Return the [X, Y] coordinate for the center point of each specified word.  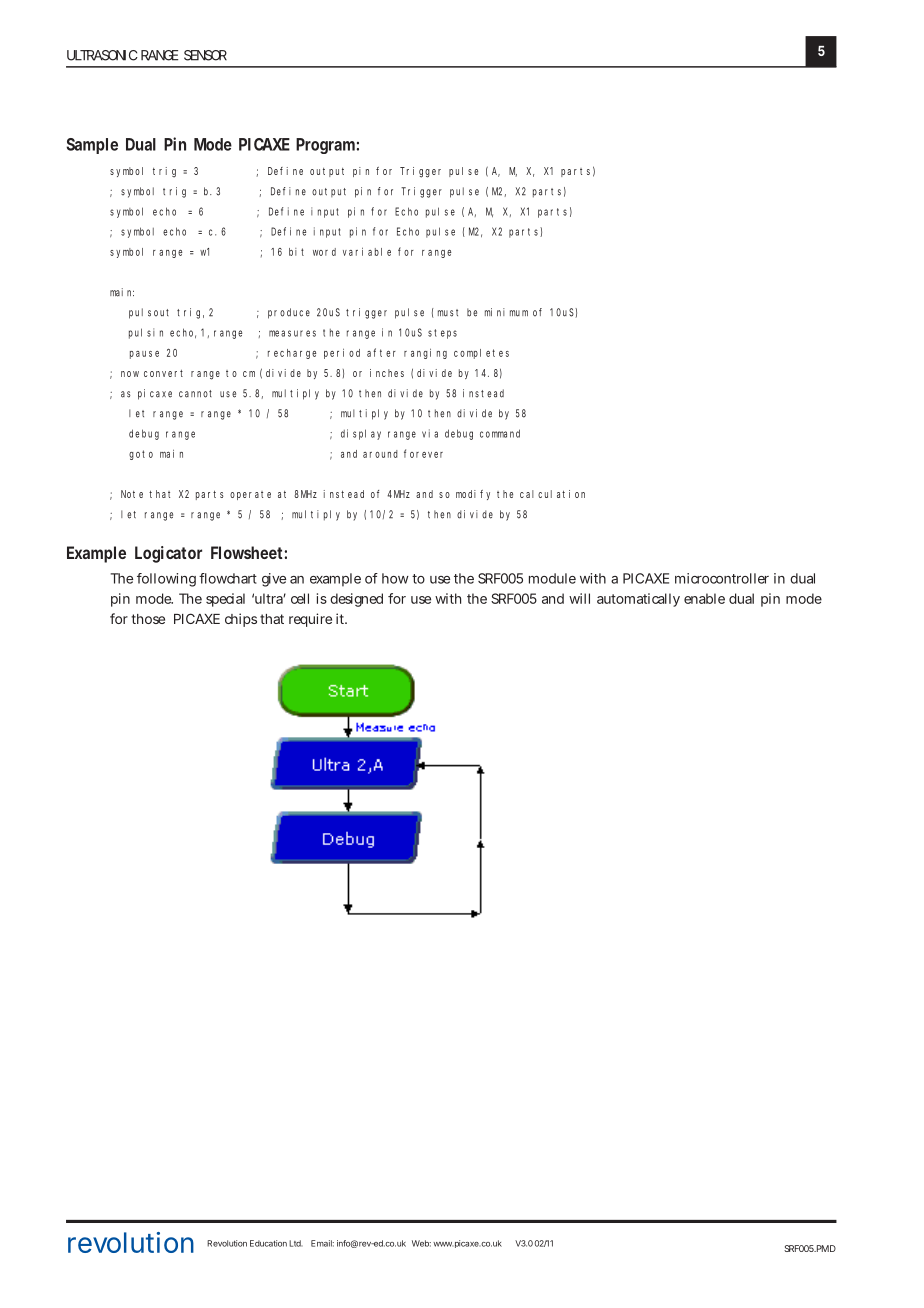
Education [268, 1243]
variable [367, 251]
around [380, 454]
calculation [552, 494]
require [310, 620]
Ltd [296, 1243]
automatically [638, 600]
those [148, 619]
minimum [506, 312]
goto [141, 455]
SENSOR [205, 55]
